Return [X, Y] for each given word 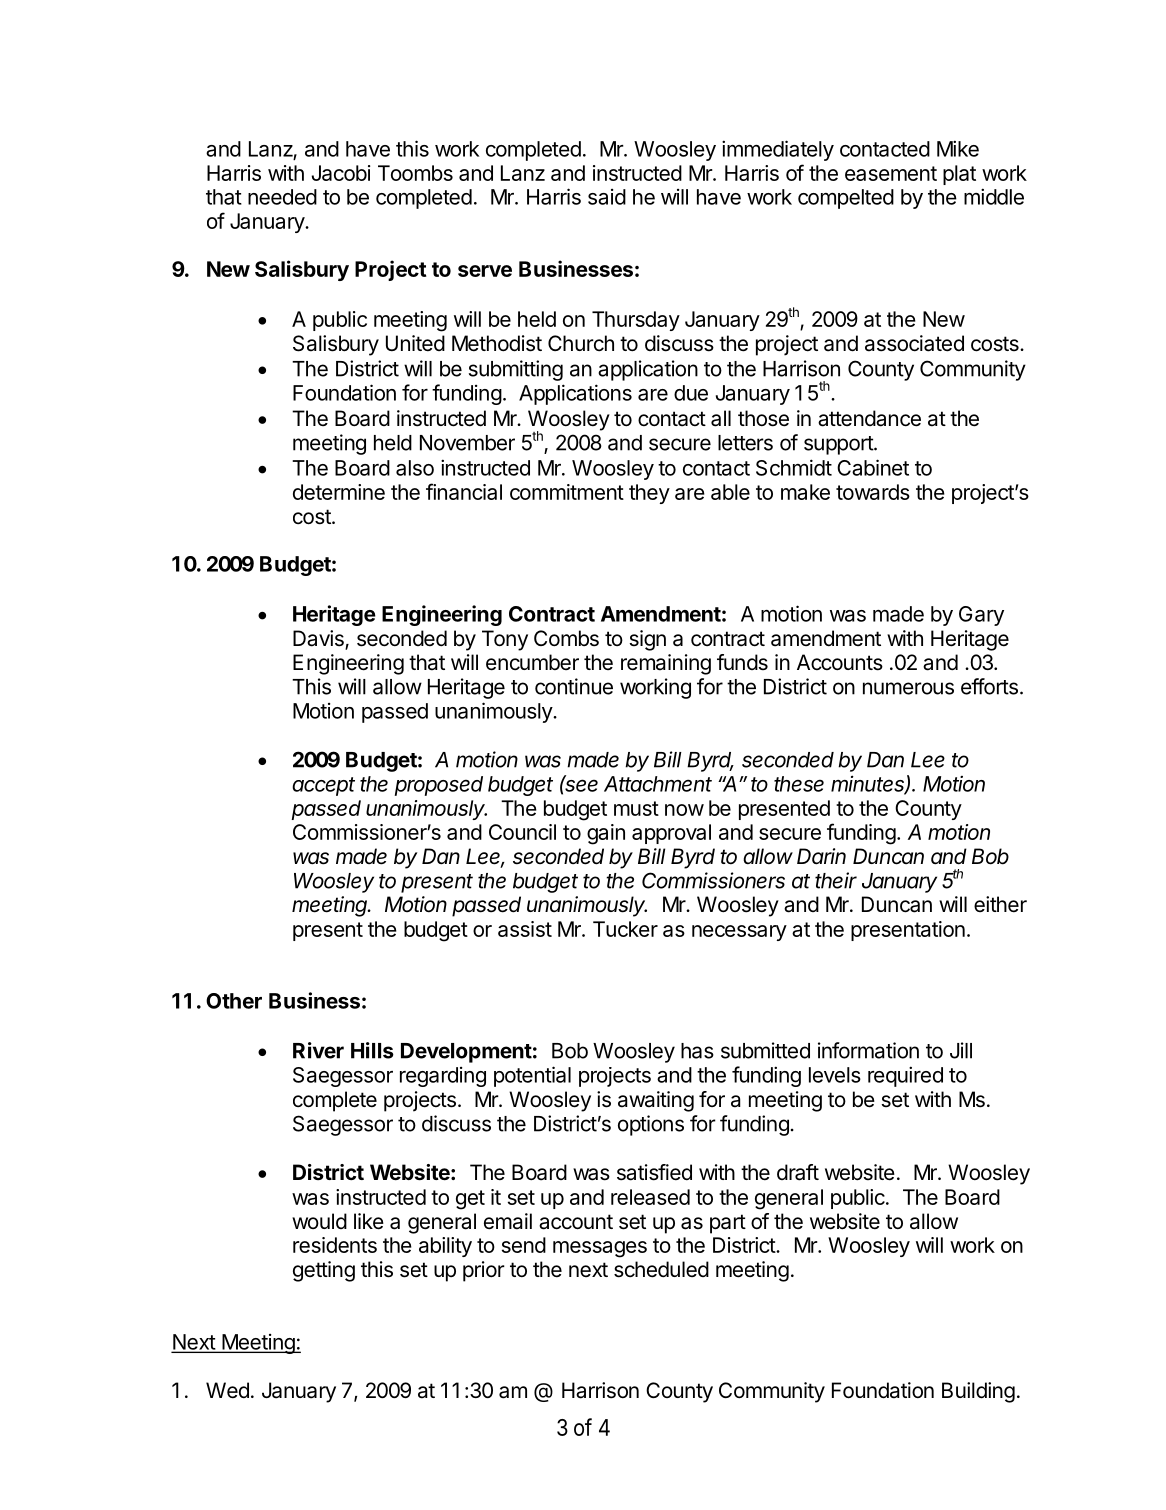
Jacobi [341, 173]
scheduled [661, 1269]
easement [891, 173]
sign [647, 640]
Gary [981, 616]
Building [978, 1392]
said [607, 197]
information [868, 1050]
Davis [319, 639]
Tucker [625, 929]
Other [234, 1001]
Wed [227, 1390]
